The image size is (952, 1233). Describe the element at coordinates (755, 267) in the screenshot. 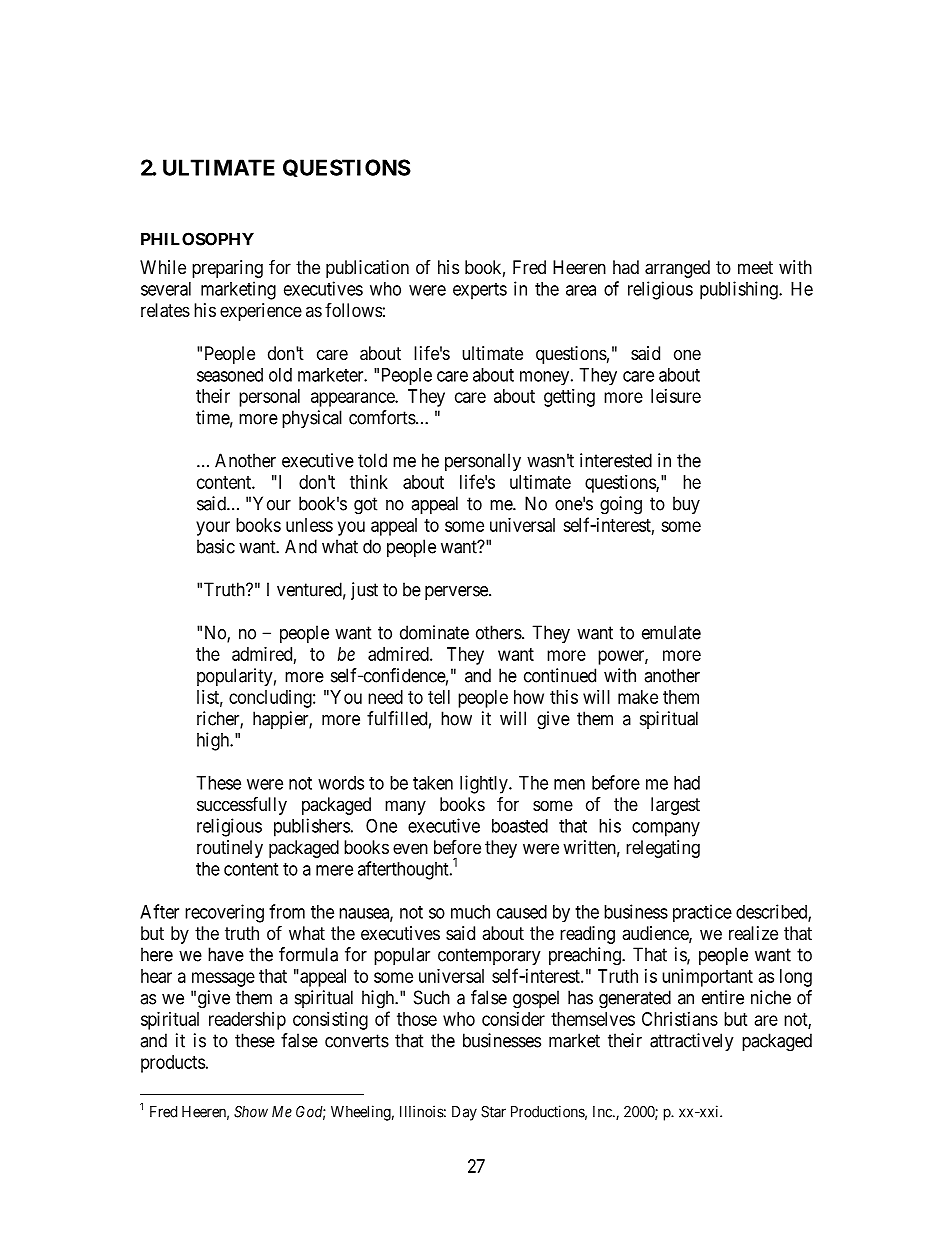

I see `meet` at that location.
